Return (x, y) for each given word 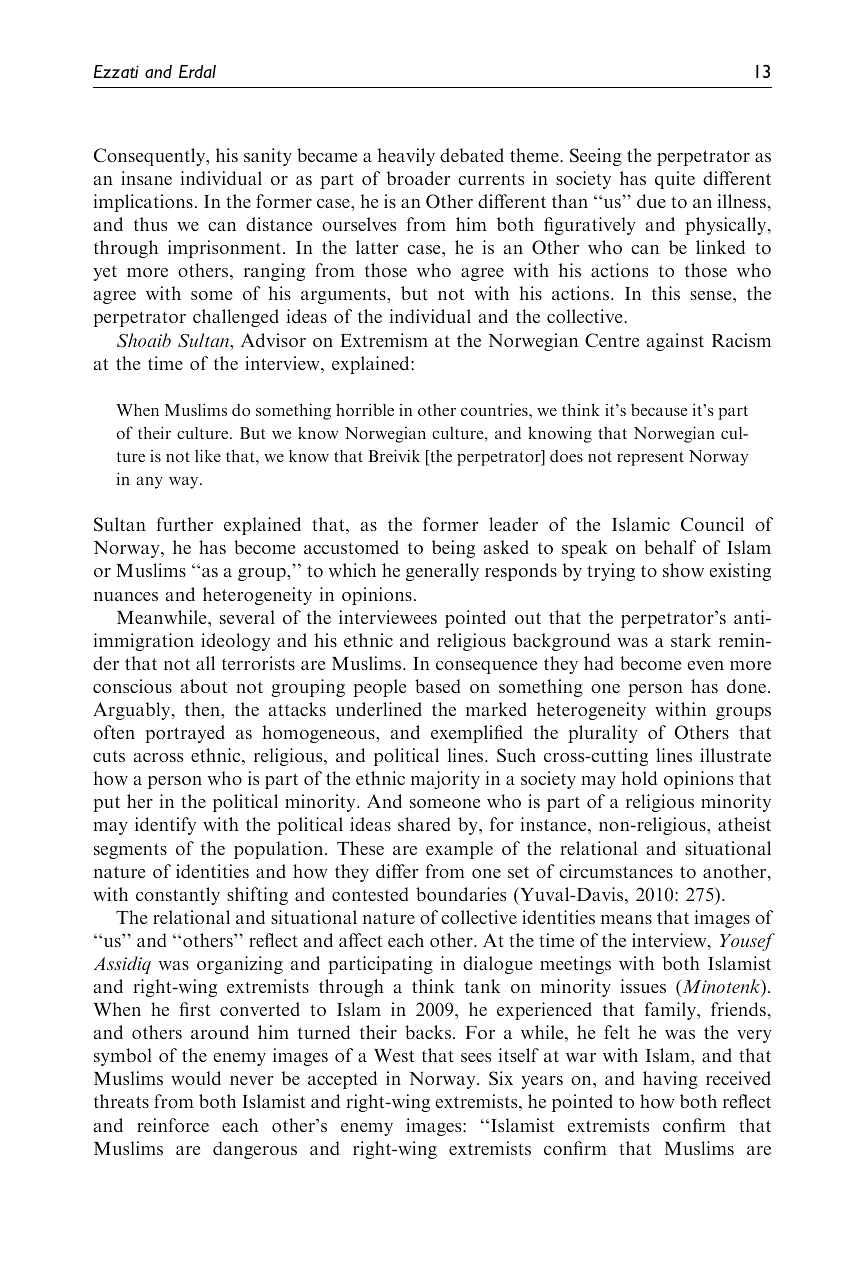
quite (675, 180)
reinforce (173, 1125)
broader (418, 178)
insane (146, 178)
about (204, 686)
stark (691, 640)
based (438, 686)
